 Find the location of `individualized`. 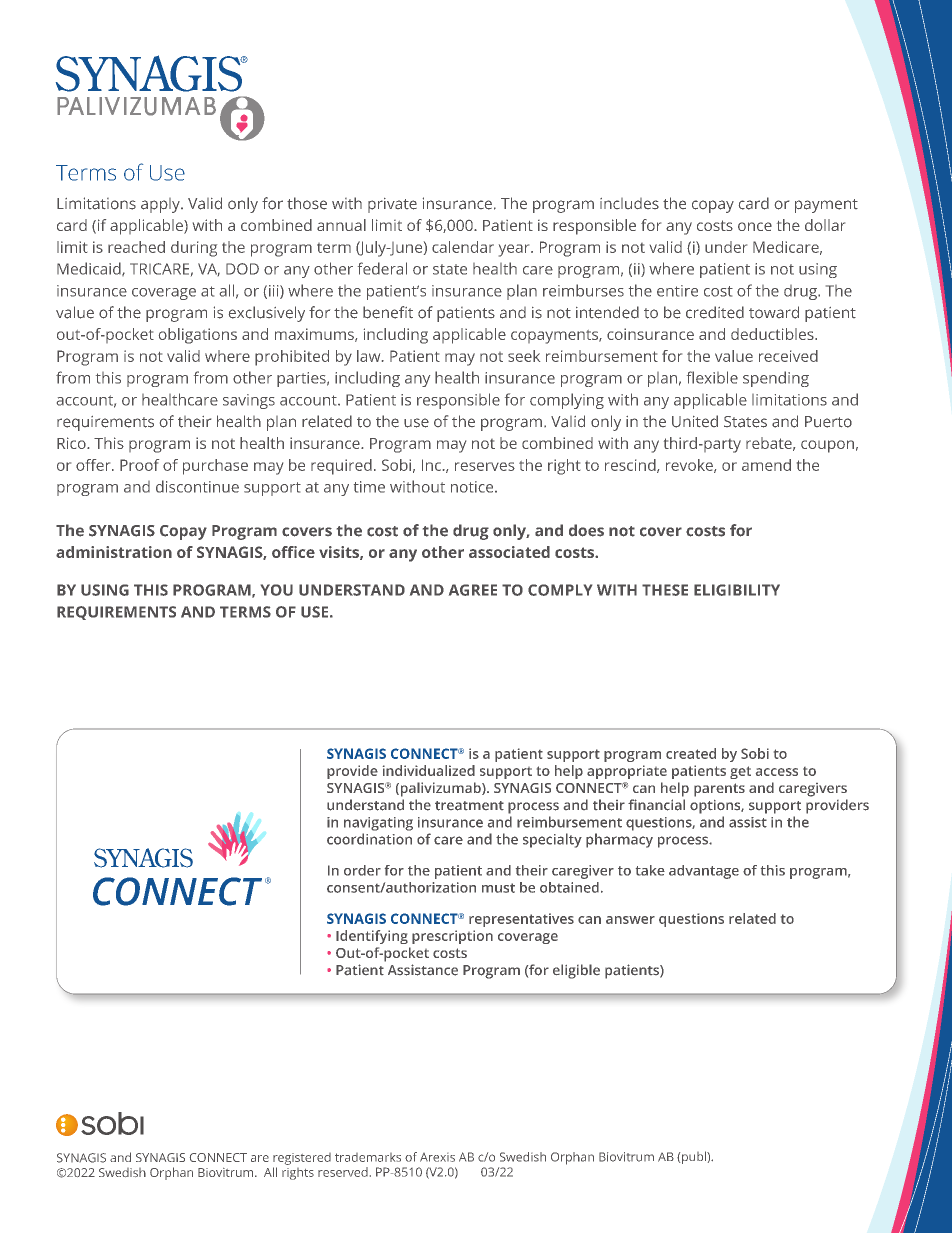

individualized is located at coordinates (429, 770).
